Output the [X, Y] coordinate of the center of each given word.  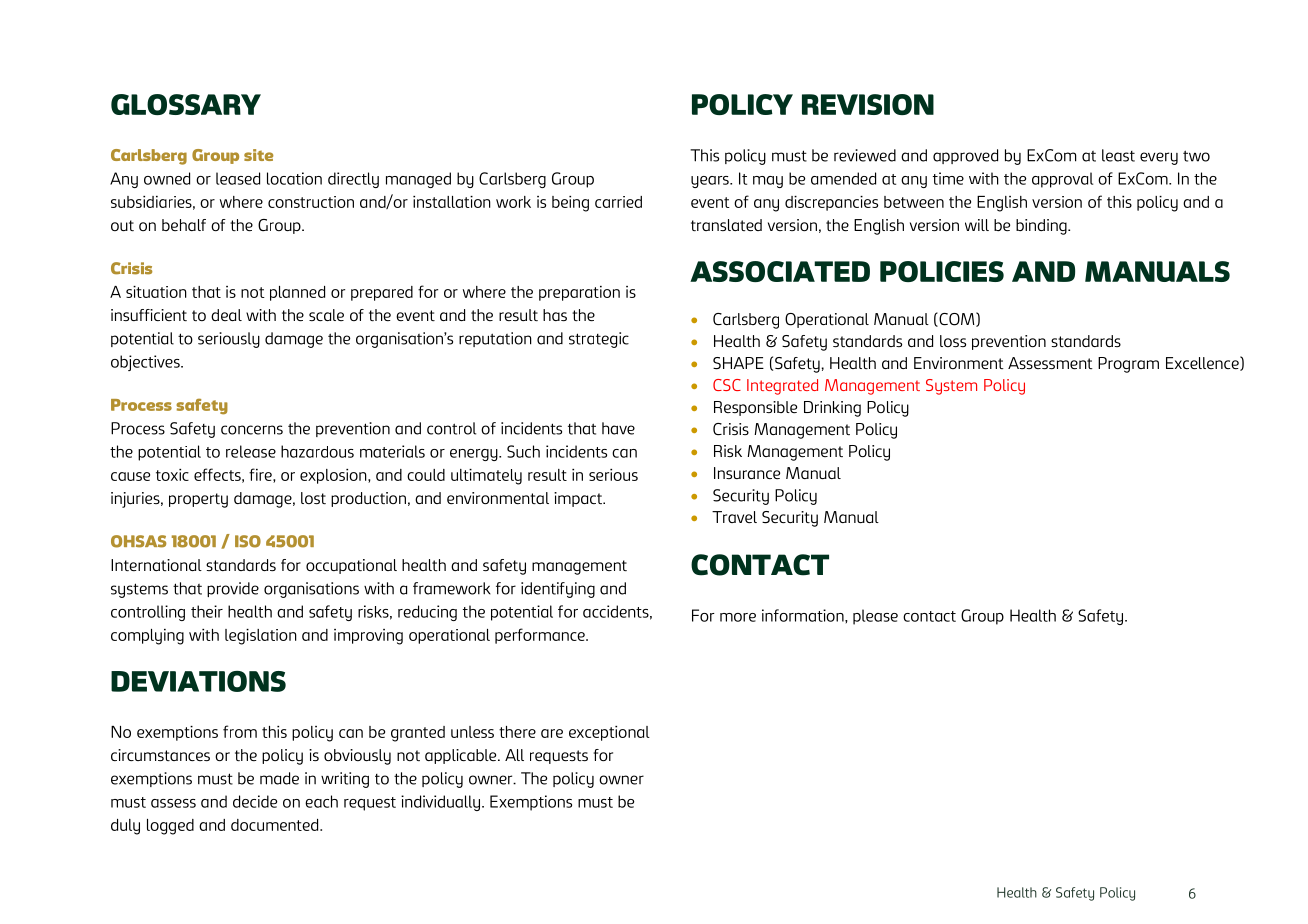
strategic [599, 340]
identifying [558, 590]
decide [255, 801]
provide [233, 589]
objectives [146, 363]
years [711, 182]
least [1118, 155]
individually [442, 803]
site [258, 155]
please [875, 617]
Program [1128, 365]
